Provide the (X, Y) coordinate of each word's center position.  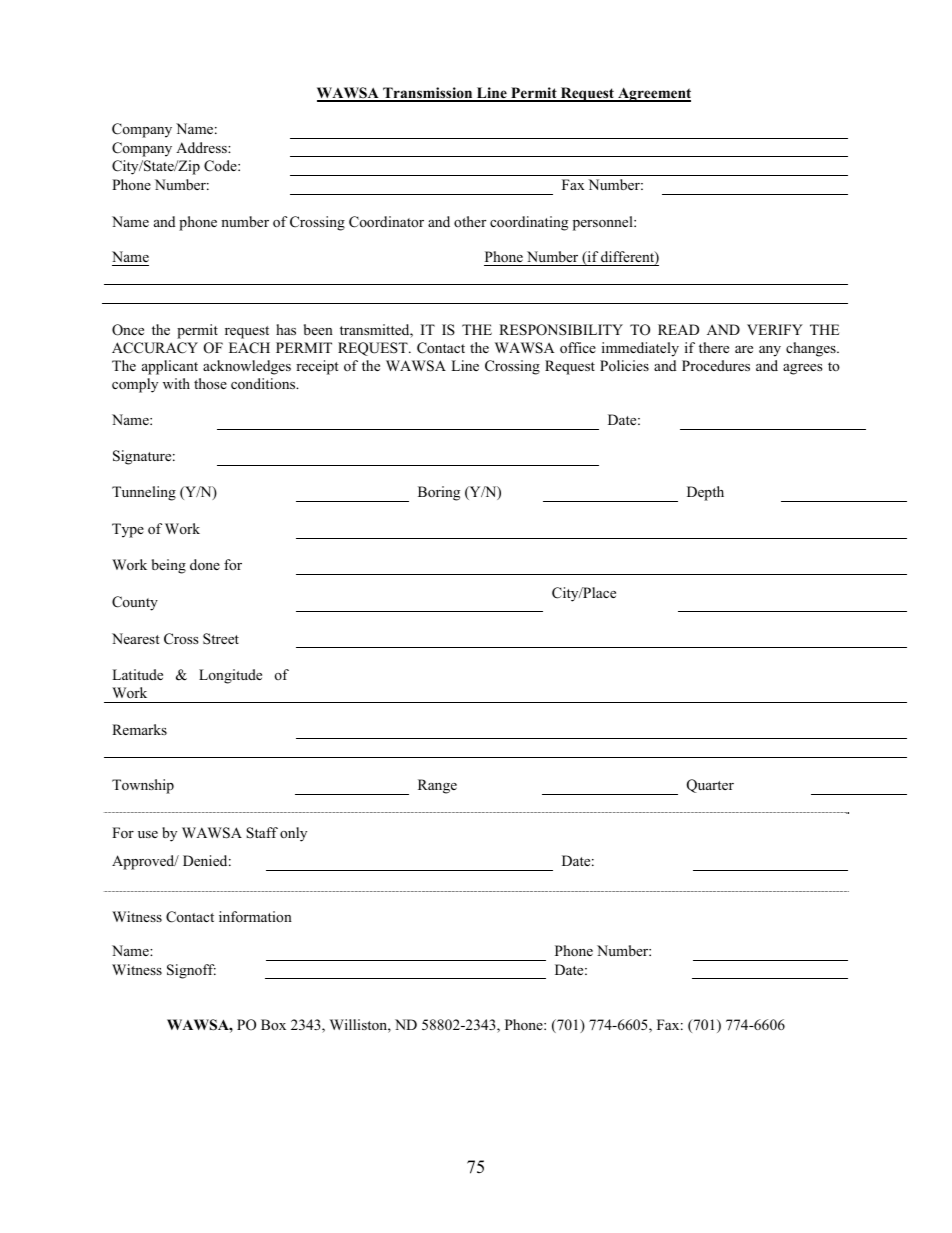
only (293, 834)
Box (273, 1024)
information (255, 916)
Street (221, 639)
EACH (249, 348)
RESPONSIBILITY (561, 330)
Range (437, 786)
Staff (262, 833)
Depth (705, 493)
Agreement (653, 94)
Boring (439, 493)
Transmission (428, 94)
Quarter (710, 786)
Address (202, 147)
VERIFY (775, 329)
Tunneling (144, 493)
